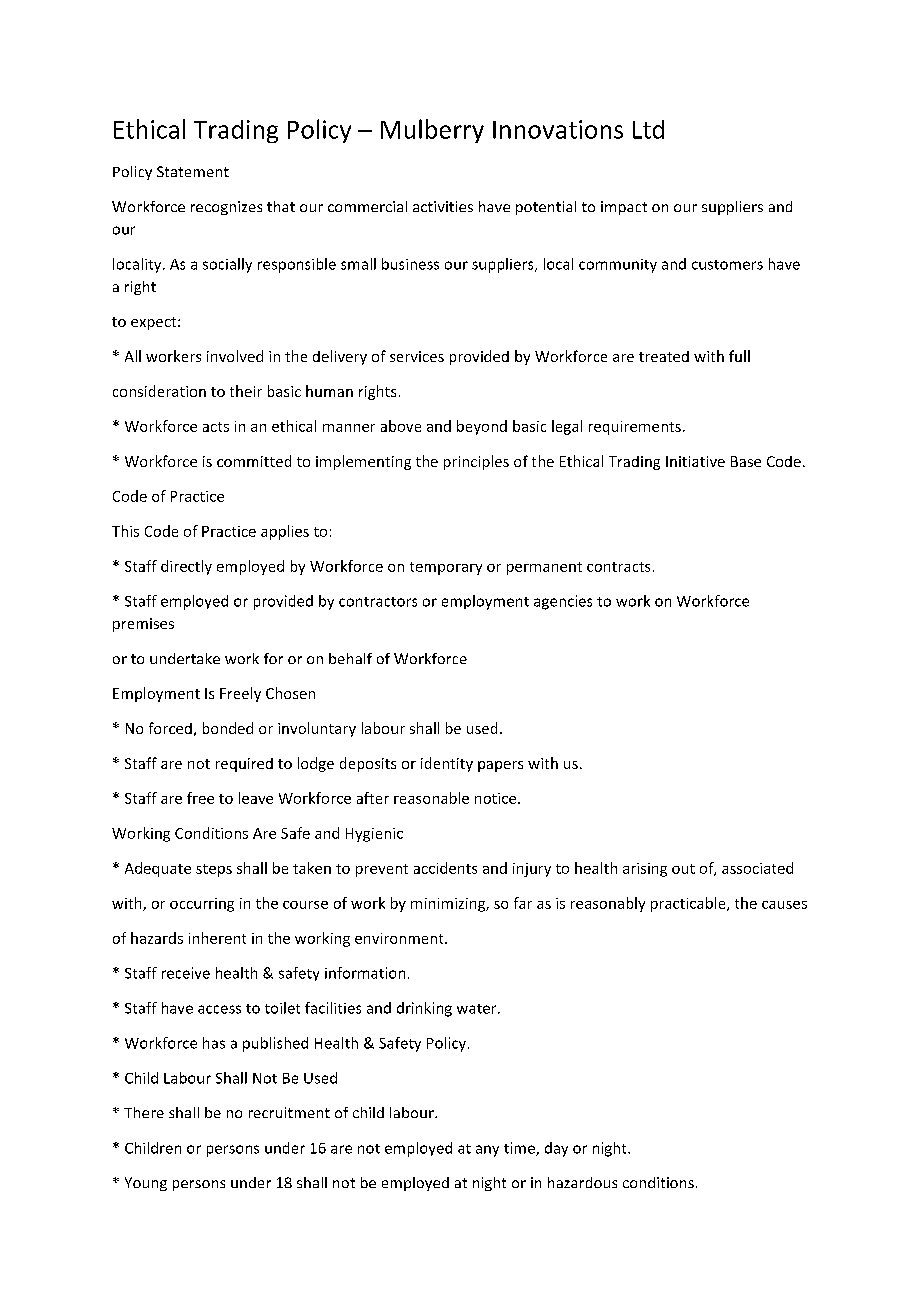  I want to click on contractors, so click(378, 602).
